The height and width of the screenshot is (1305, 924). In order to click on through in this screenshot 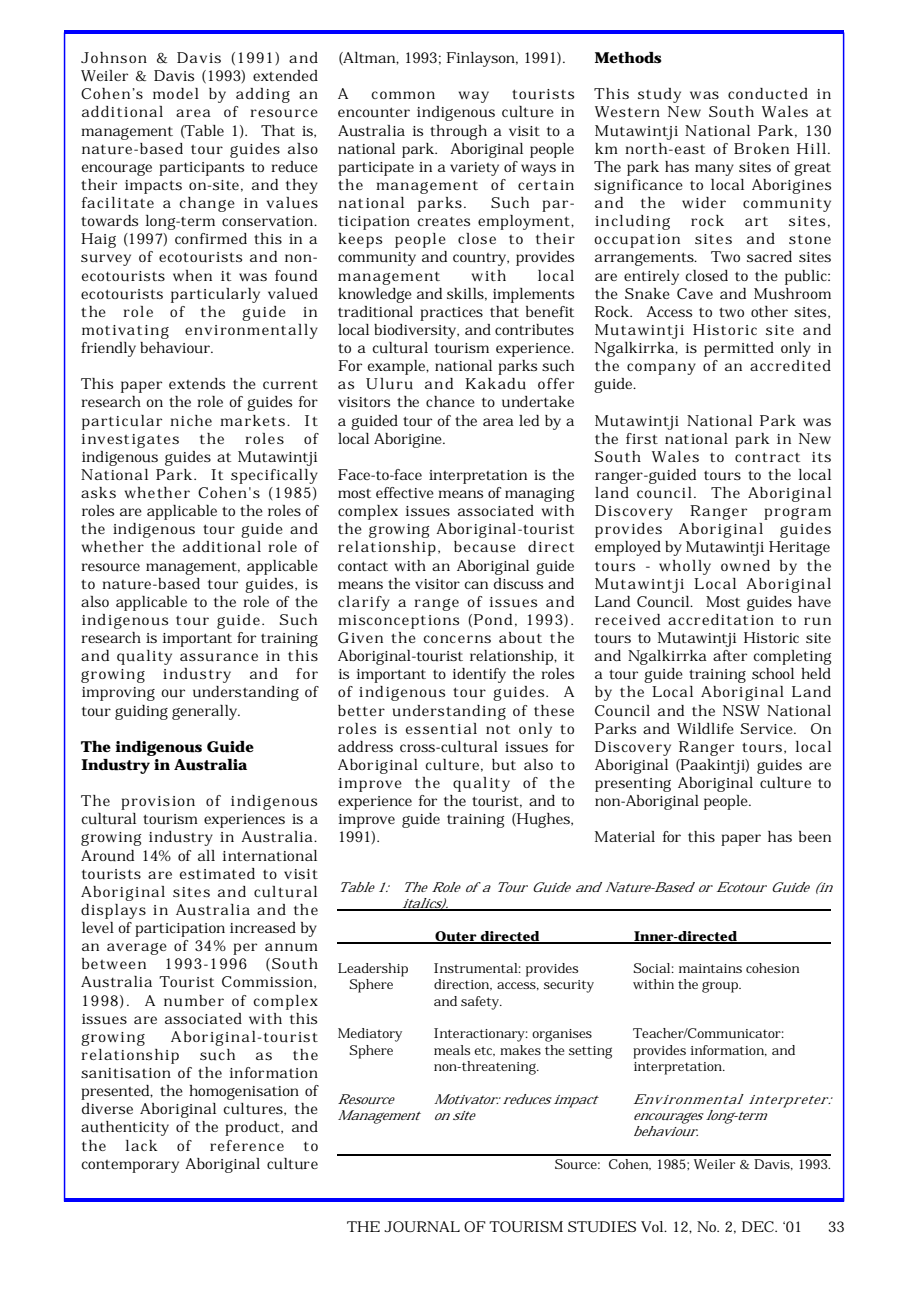, I will do `click(458, 132)`.
